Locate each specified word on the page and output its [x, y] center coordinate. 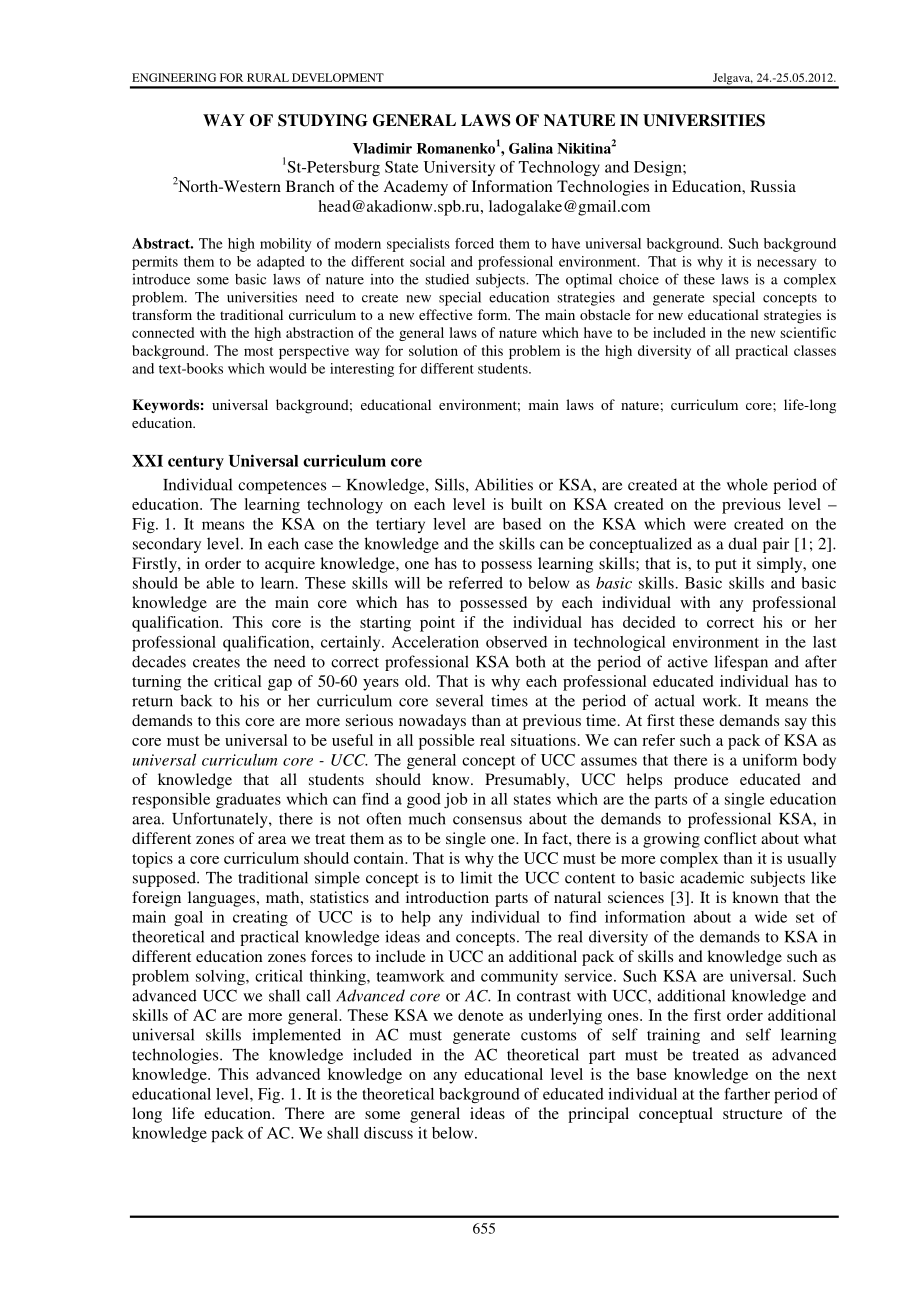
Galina [531, 148]
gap [280, 685]
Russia [773, 186]
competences [282, 487]
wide [771, 917]
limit [476, 877]
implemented [296, 1036]
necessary [787, 264]
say [796, 724]
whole [747, 484]
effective [445, 314]
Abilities [504, 484]
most [258, 351]
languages [221, 899]
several [459, 700]
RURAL [268, 77]
